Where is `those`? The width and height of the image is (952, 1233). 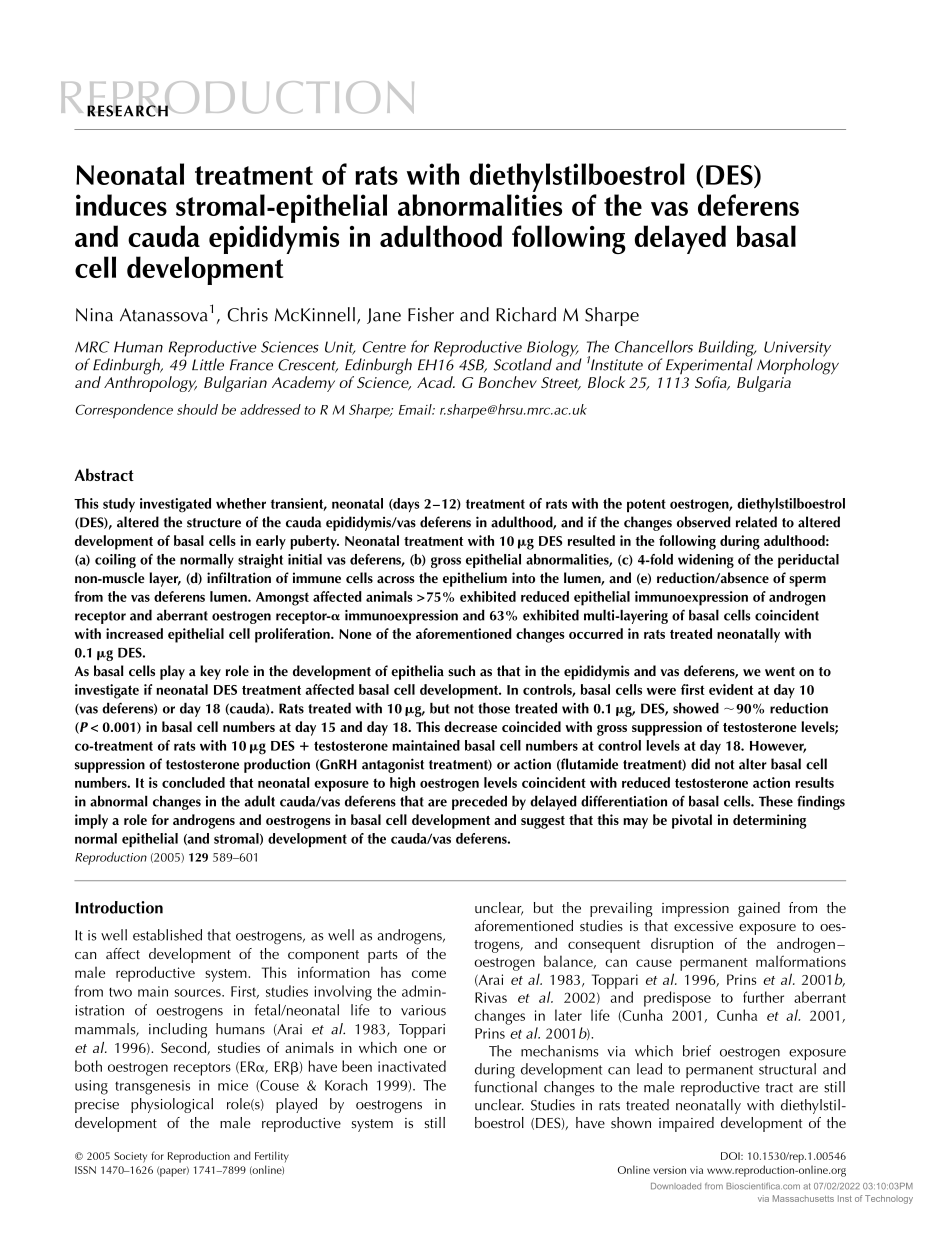
those is located at coordinates (494, 708).
